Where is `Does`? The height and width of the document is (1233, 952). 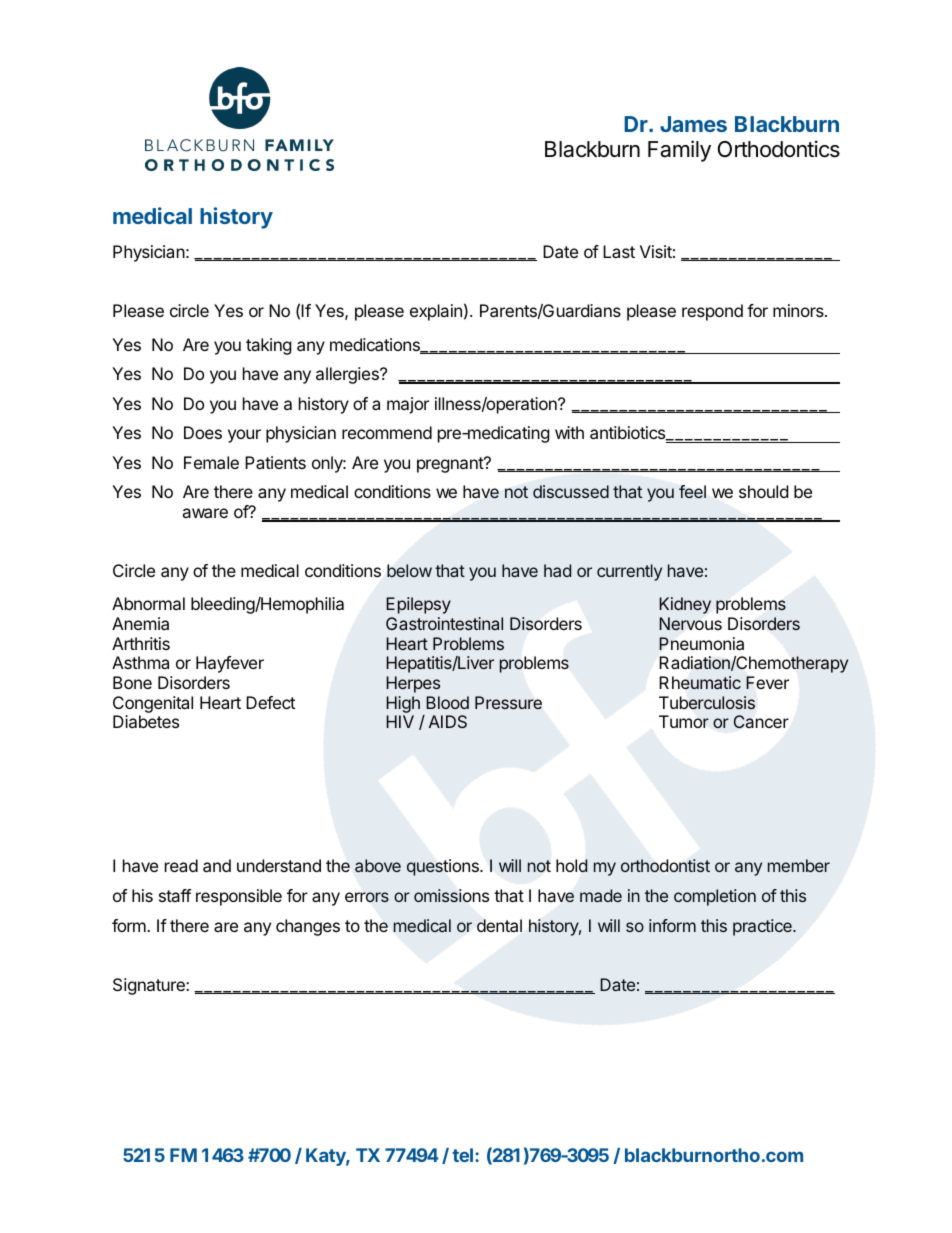
Does is located at coordinates (203, 432).
